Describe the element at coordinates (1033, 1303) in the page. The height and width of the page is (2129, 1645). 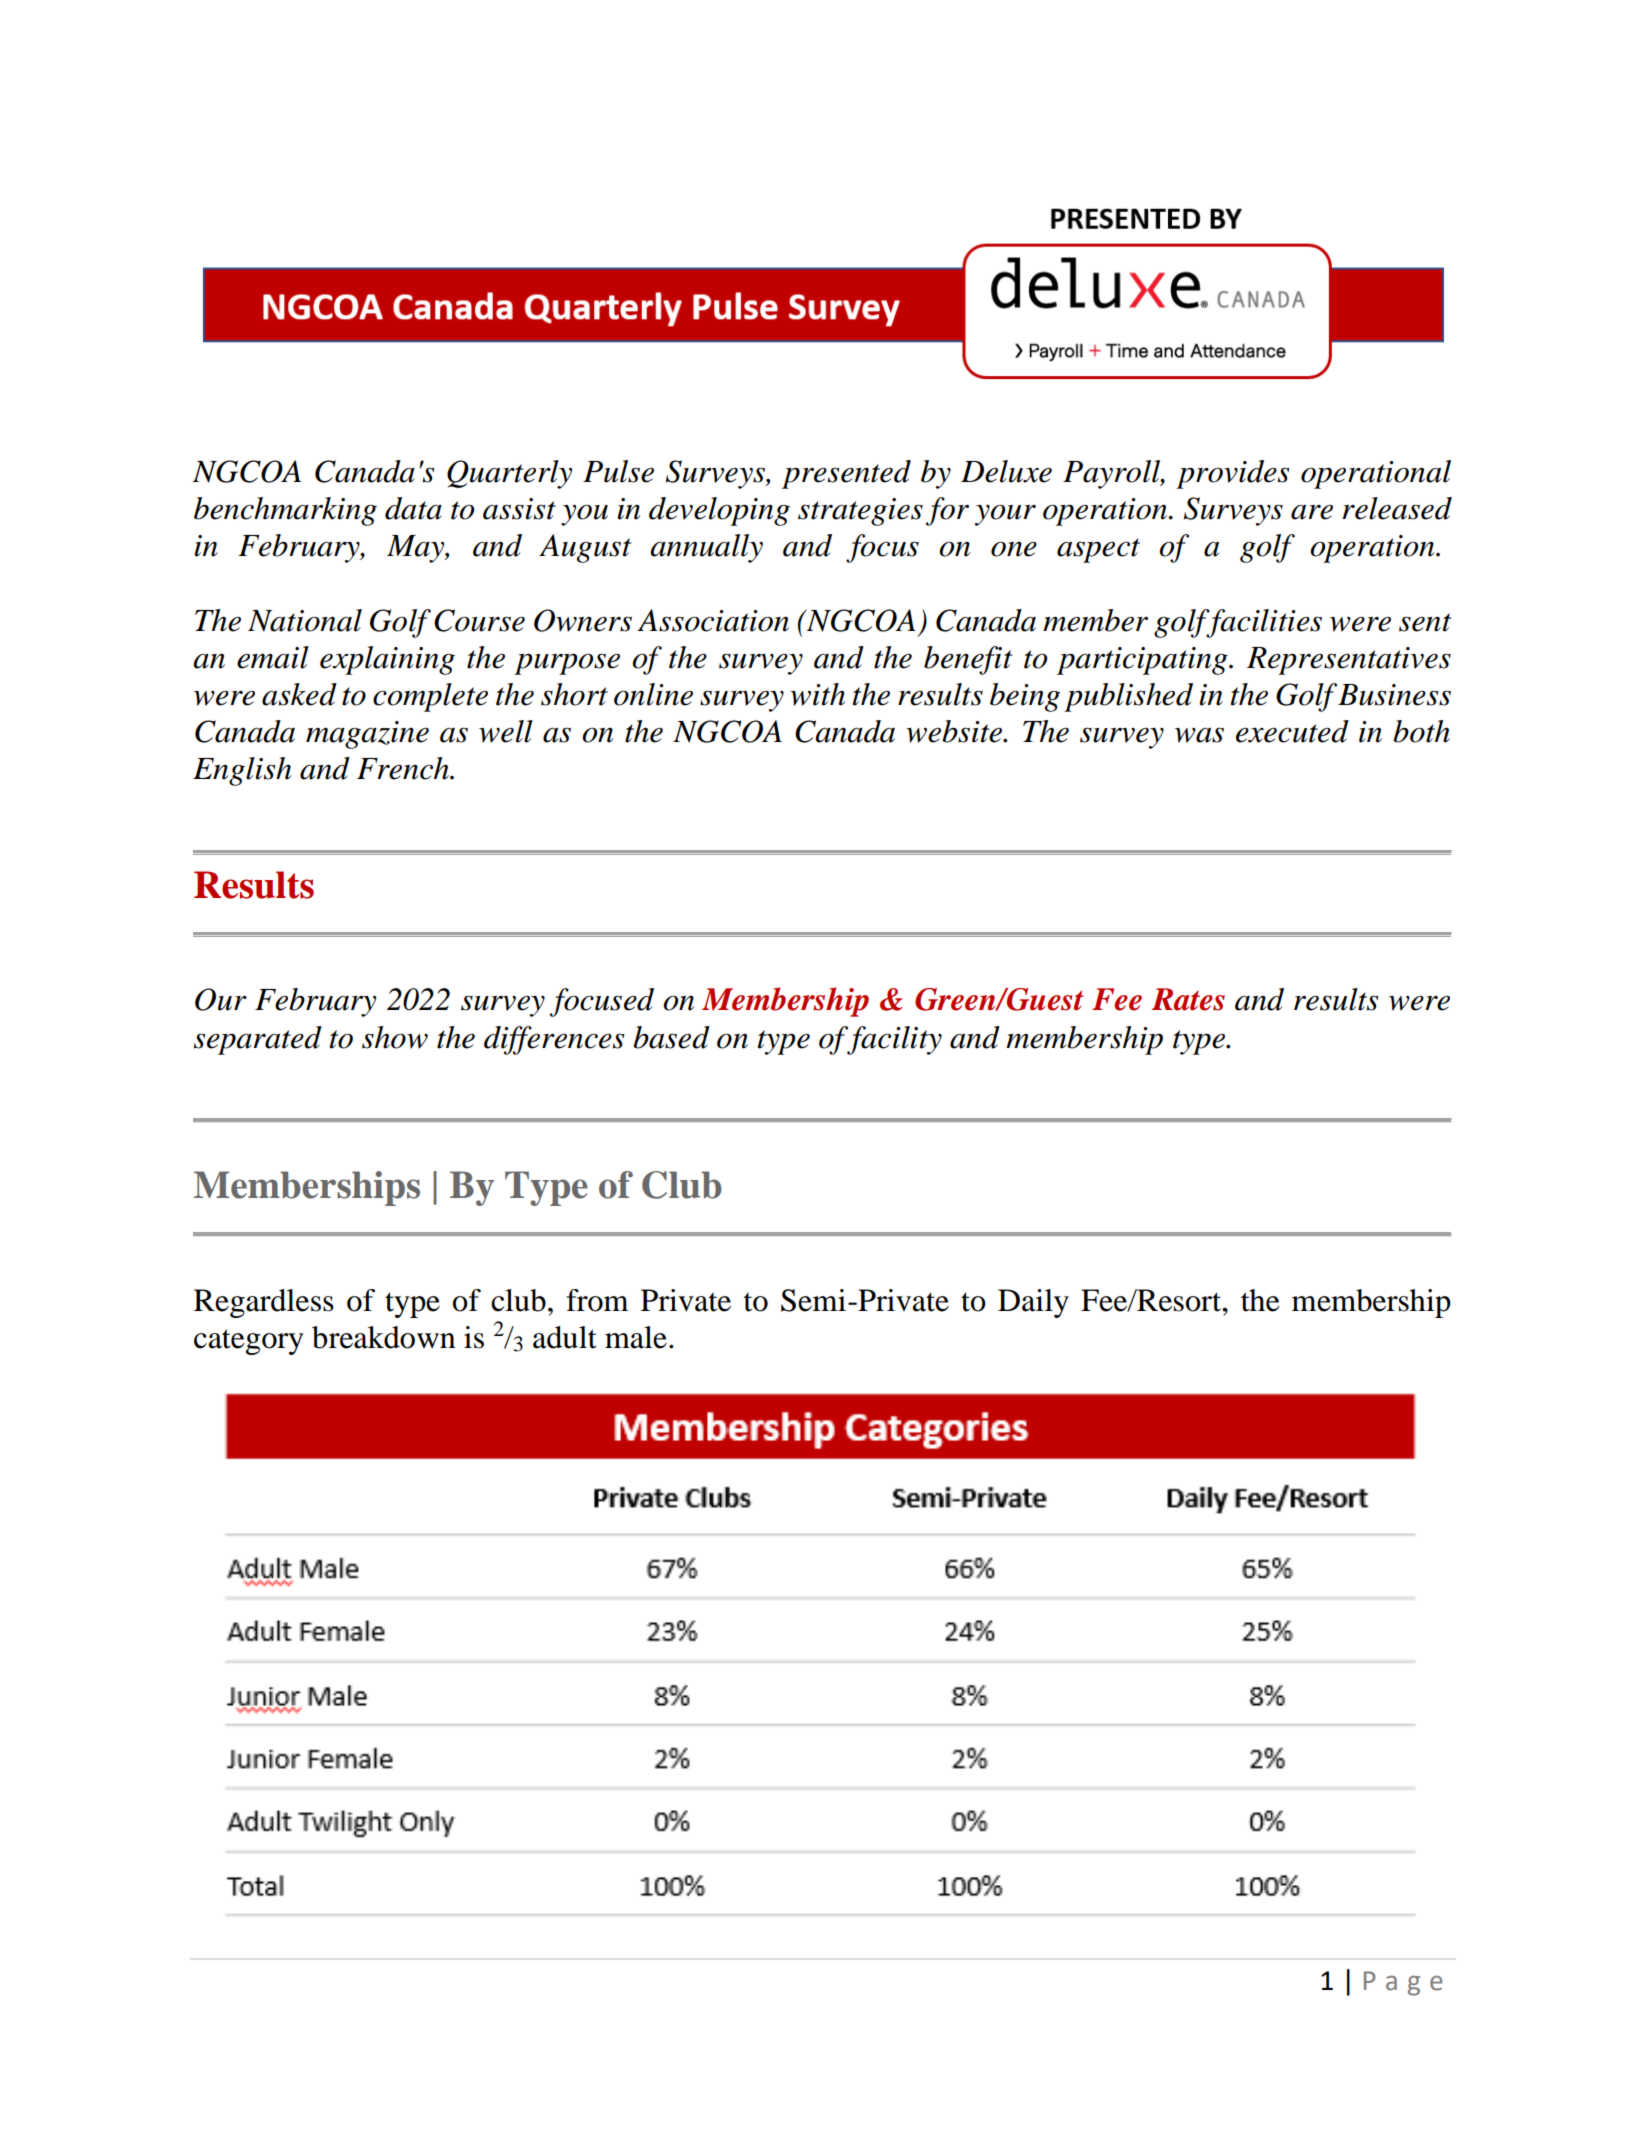
I see `Daily` at that location.
